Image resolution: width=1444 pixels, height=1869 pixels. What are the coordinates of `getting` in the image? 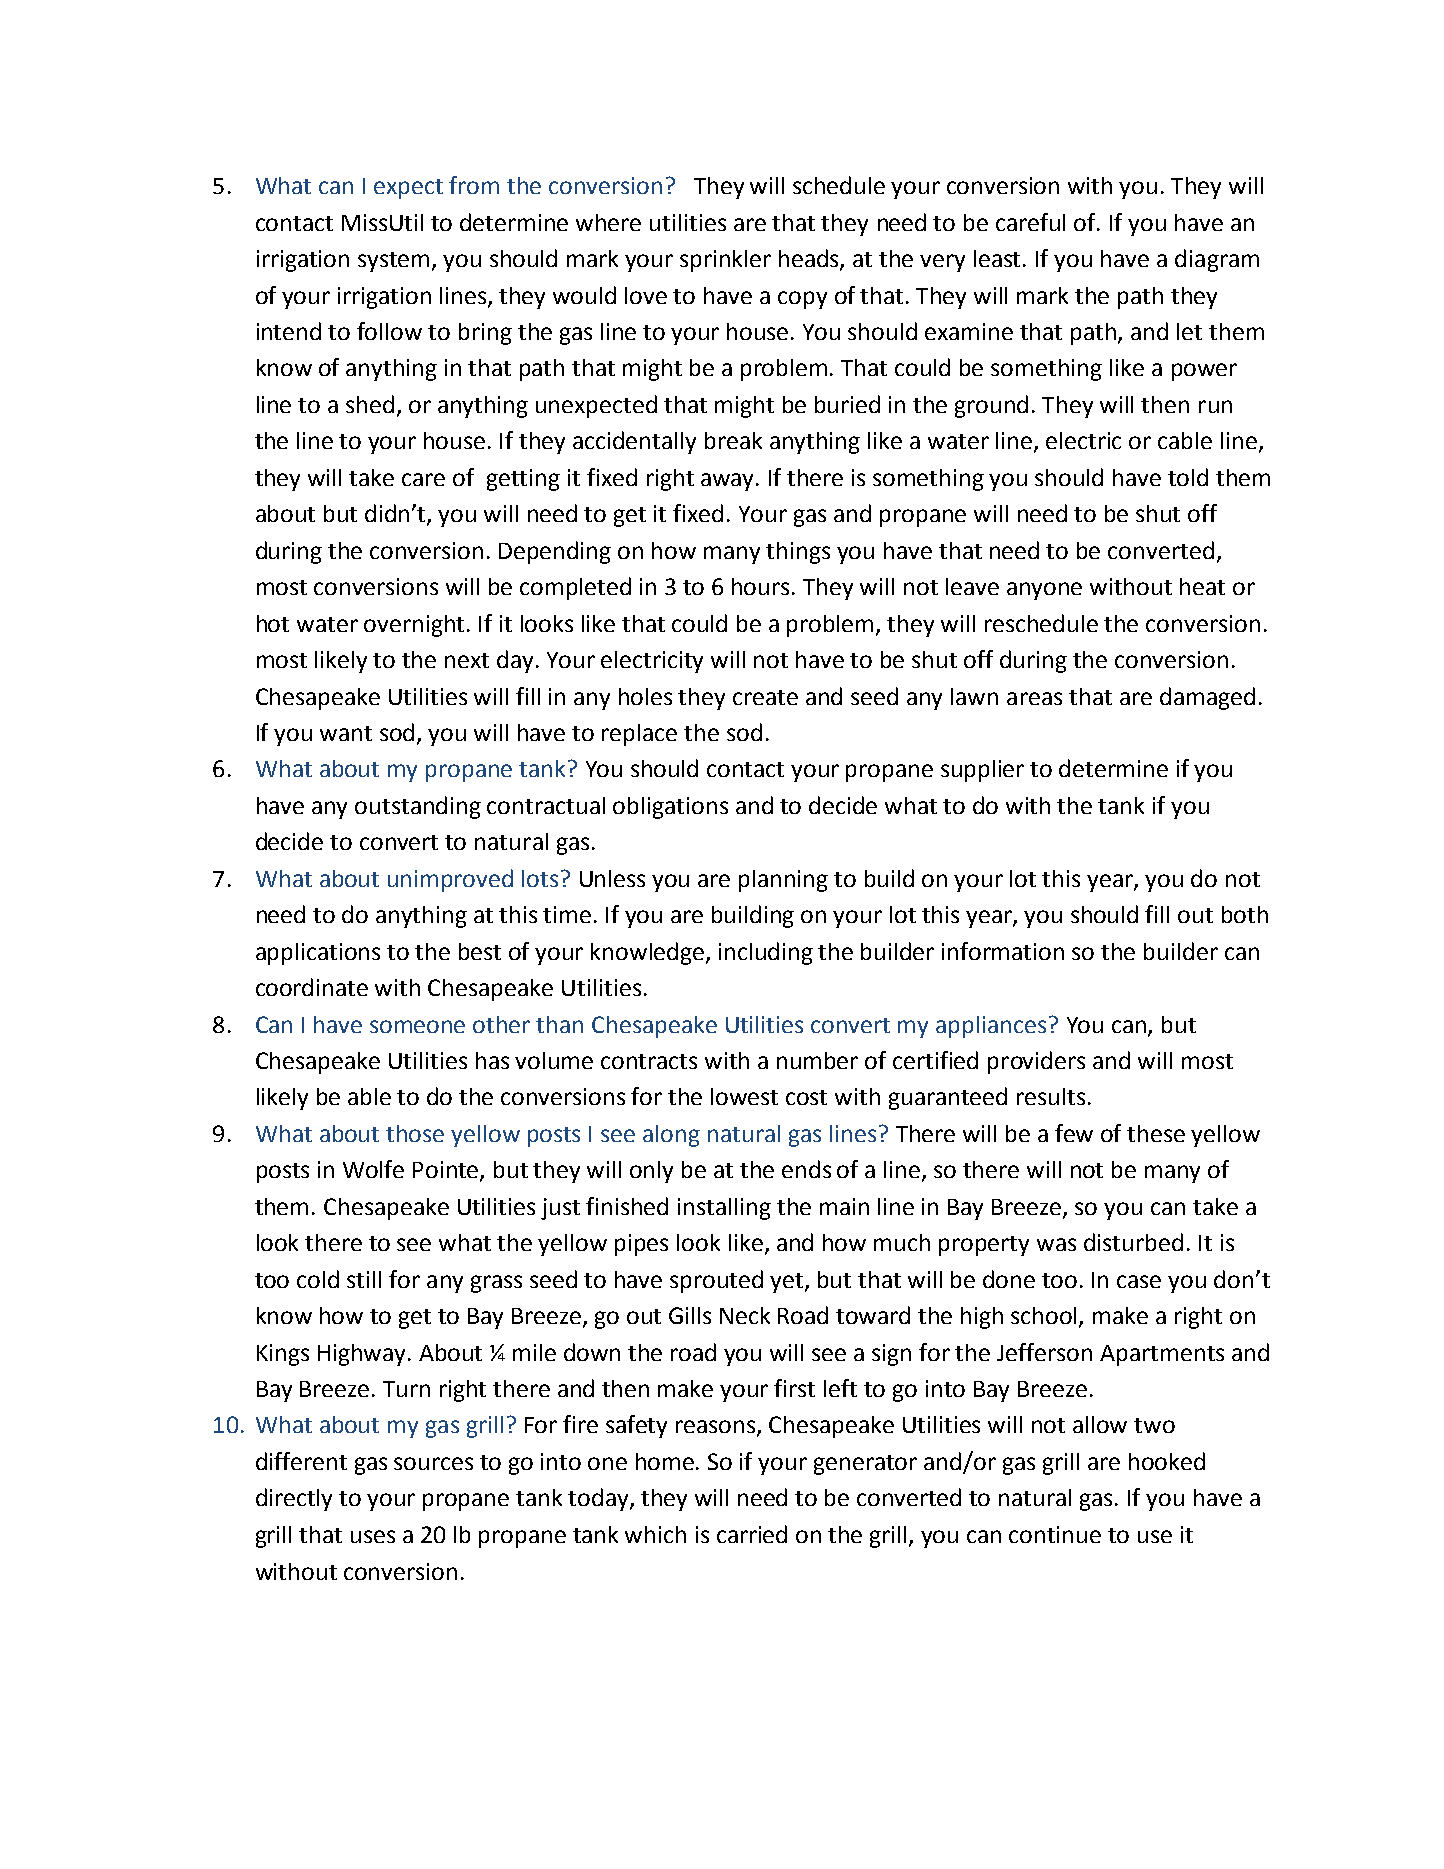 It's located at (523, 480).
